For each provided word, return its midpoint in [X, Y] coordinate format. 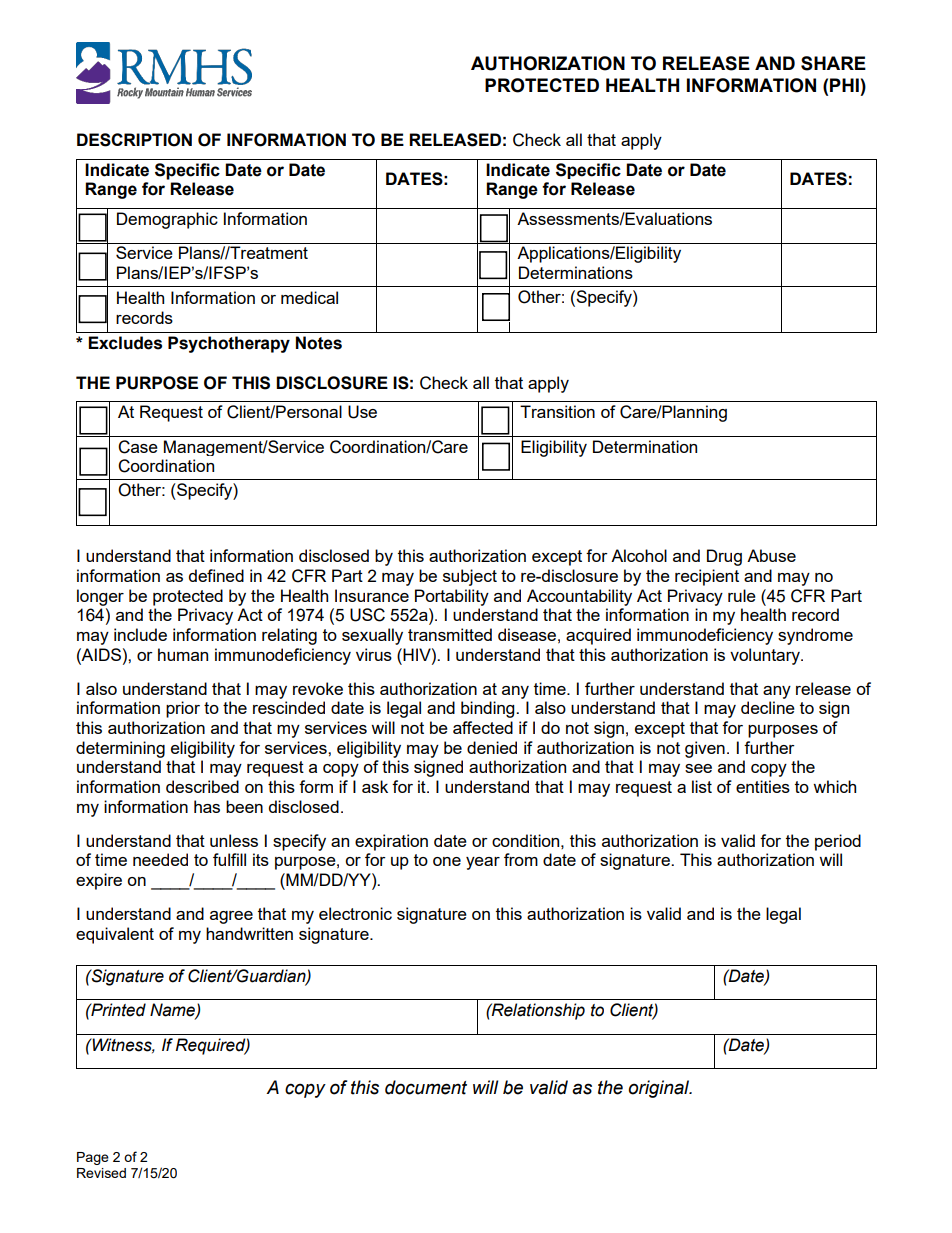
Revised [101, 1173]
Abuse [771, 555]
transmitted [450, 634]
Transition [557, 411]
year [483, 863]
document [426, 1087]
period [838, 842]
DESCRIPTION [134, 140]
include [140, 634]
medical [309, 297]
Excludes [125, 343]
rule [742, 595]
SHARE [833, 63]
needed [160, 859]
